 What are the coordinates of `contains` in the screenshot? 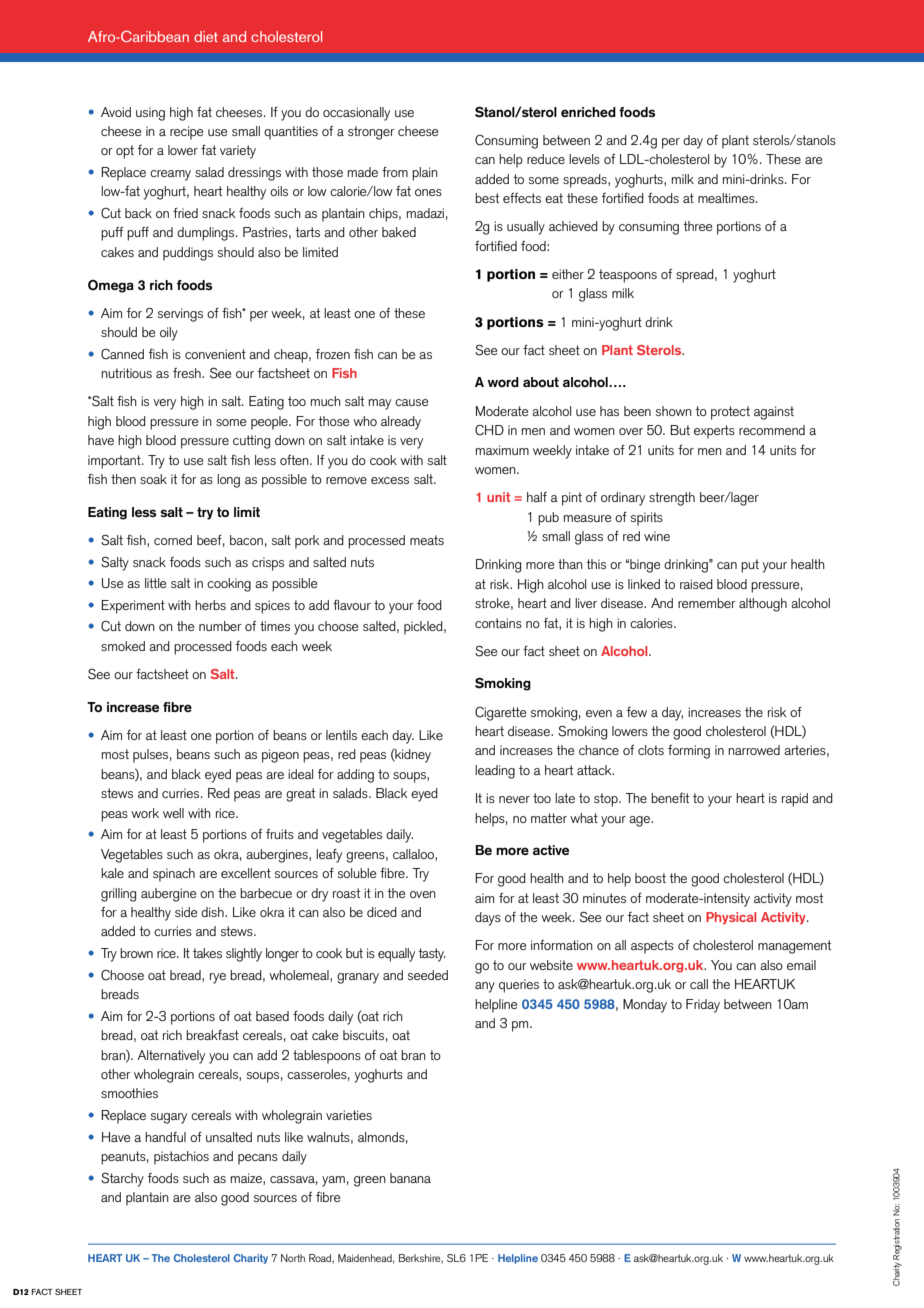 It's located at (498, 623).
